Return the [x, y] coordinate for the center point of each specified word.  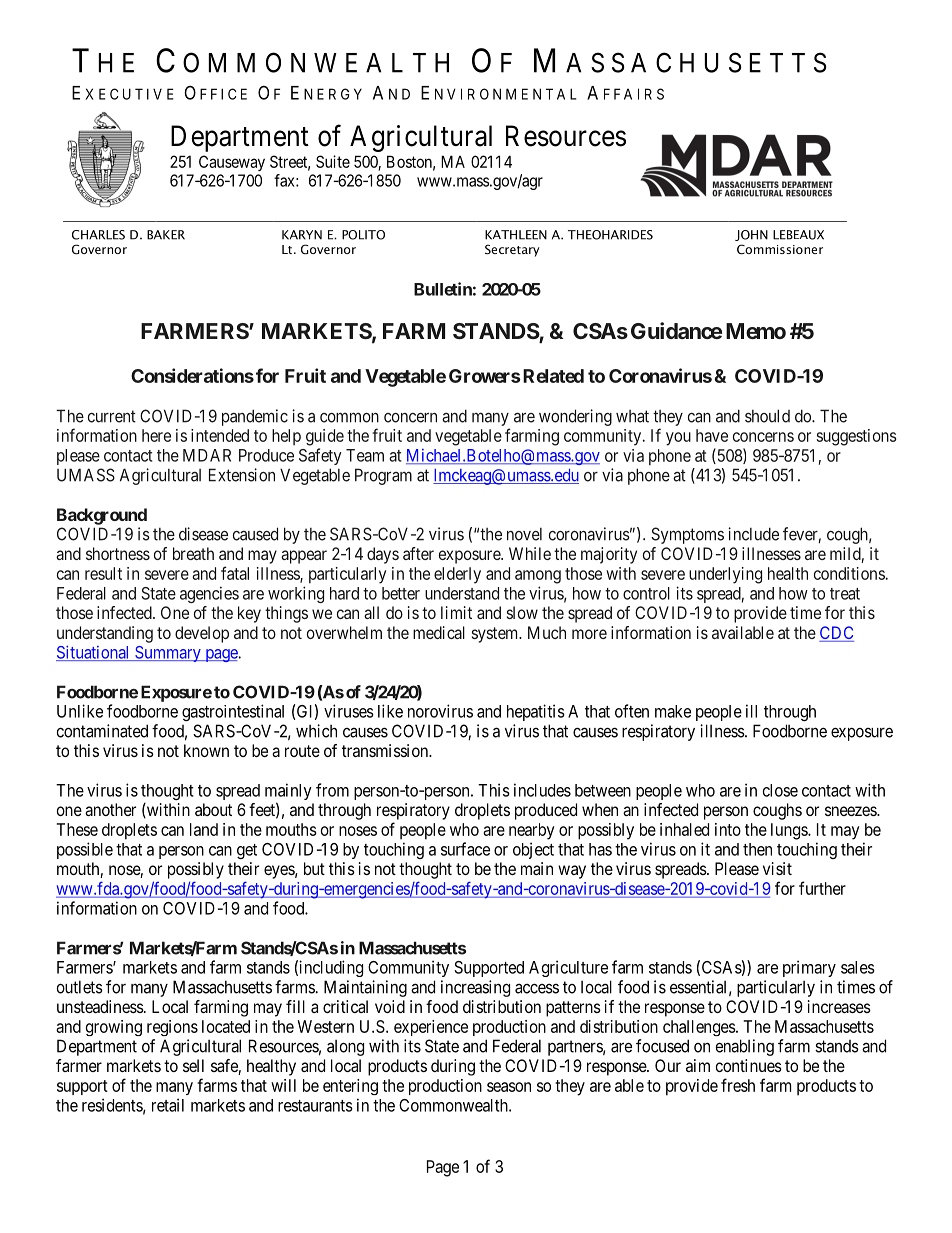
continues [749, 1065]
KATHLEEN [516, 235]
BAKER [166, 235]
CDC [836, 634]
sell [193, 1065]
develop [202, 634]
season [509, 1087]
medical [439, 632]
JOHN [751, 235]
